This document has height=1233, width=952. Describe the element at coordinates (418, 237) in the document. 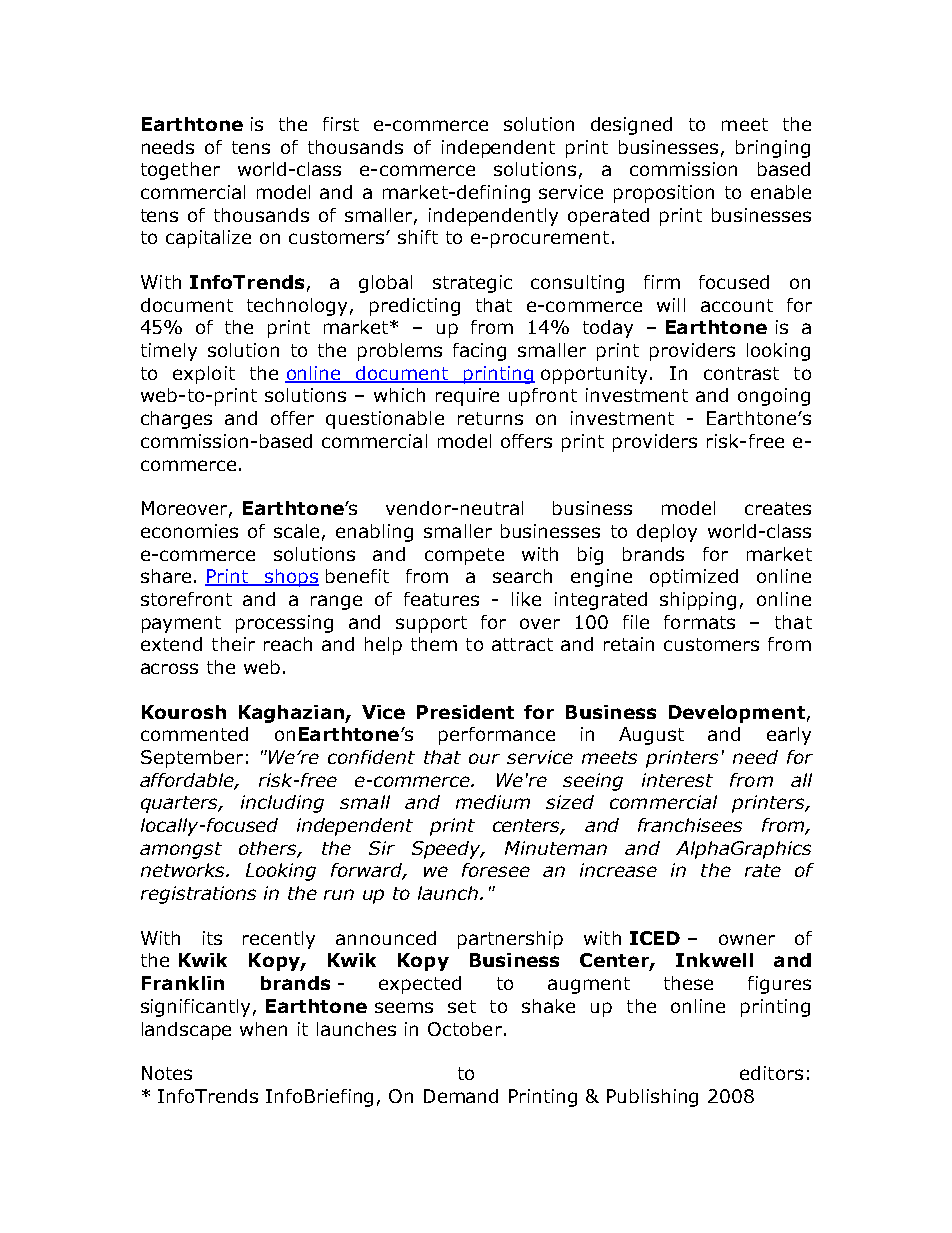

I see `shift` at that location.
